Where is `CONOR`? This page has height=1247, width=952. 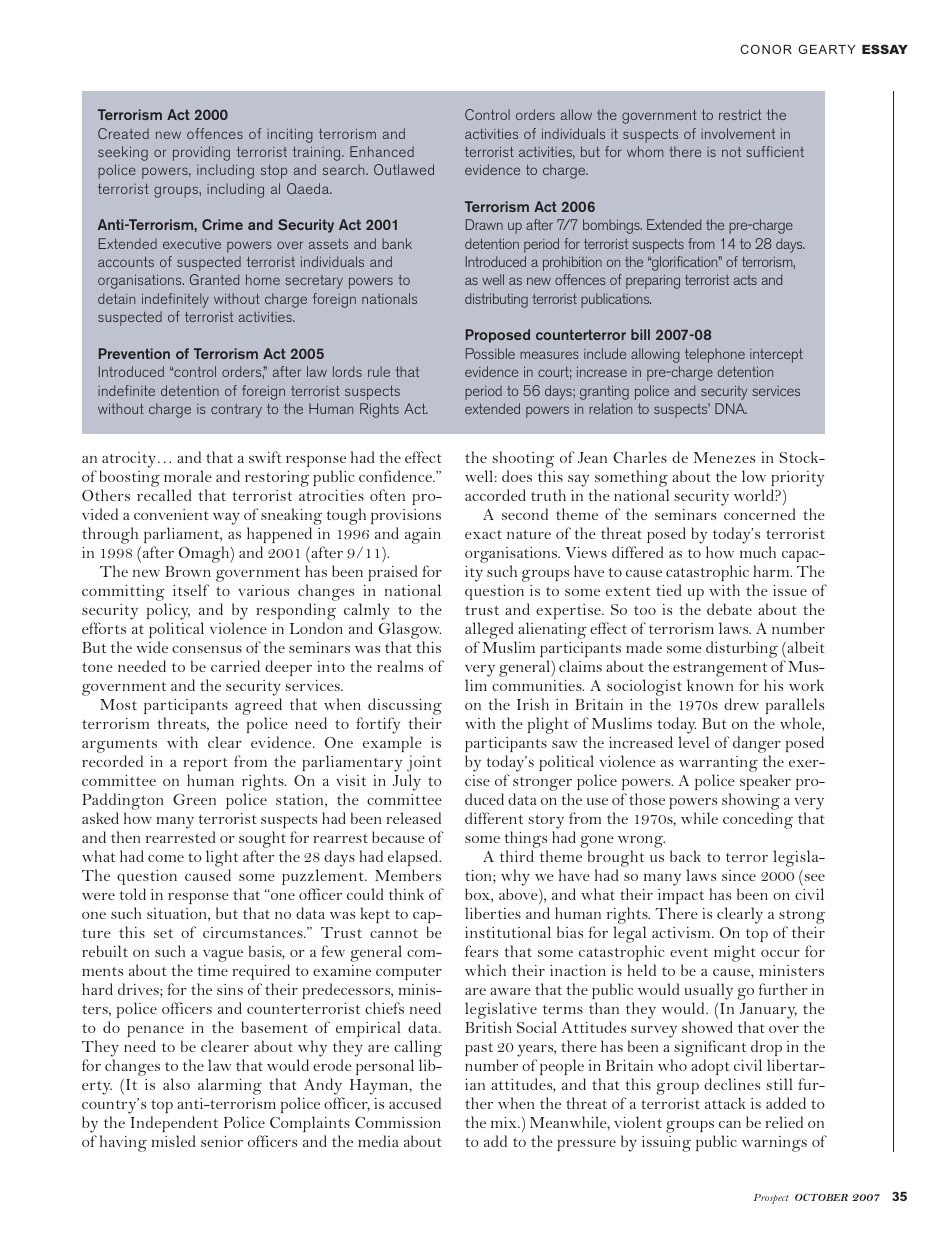 CONOR is located at coordinates (766, 49).
